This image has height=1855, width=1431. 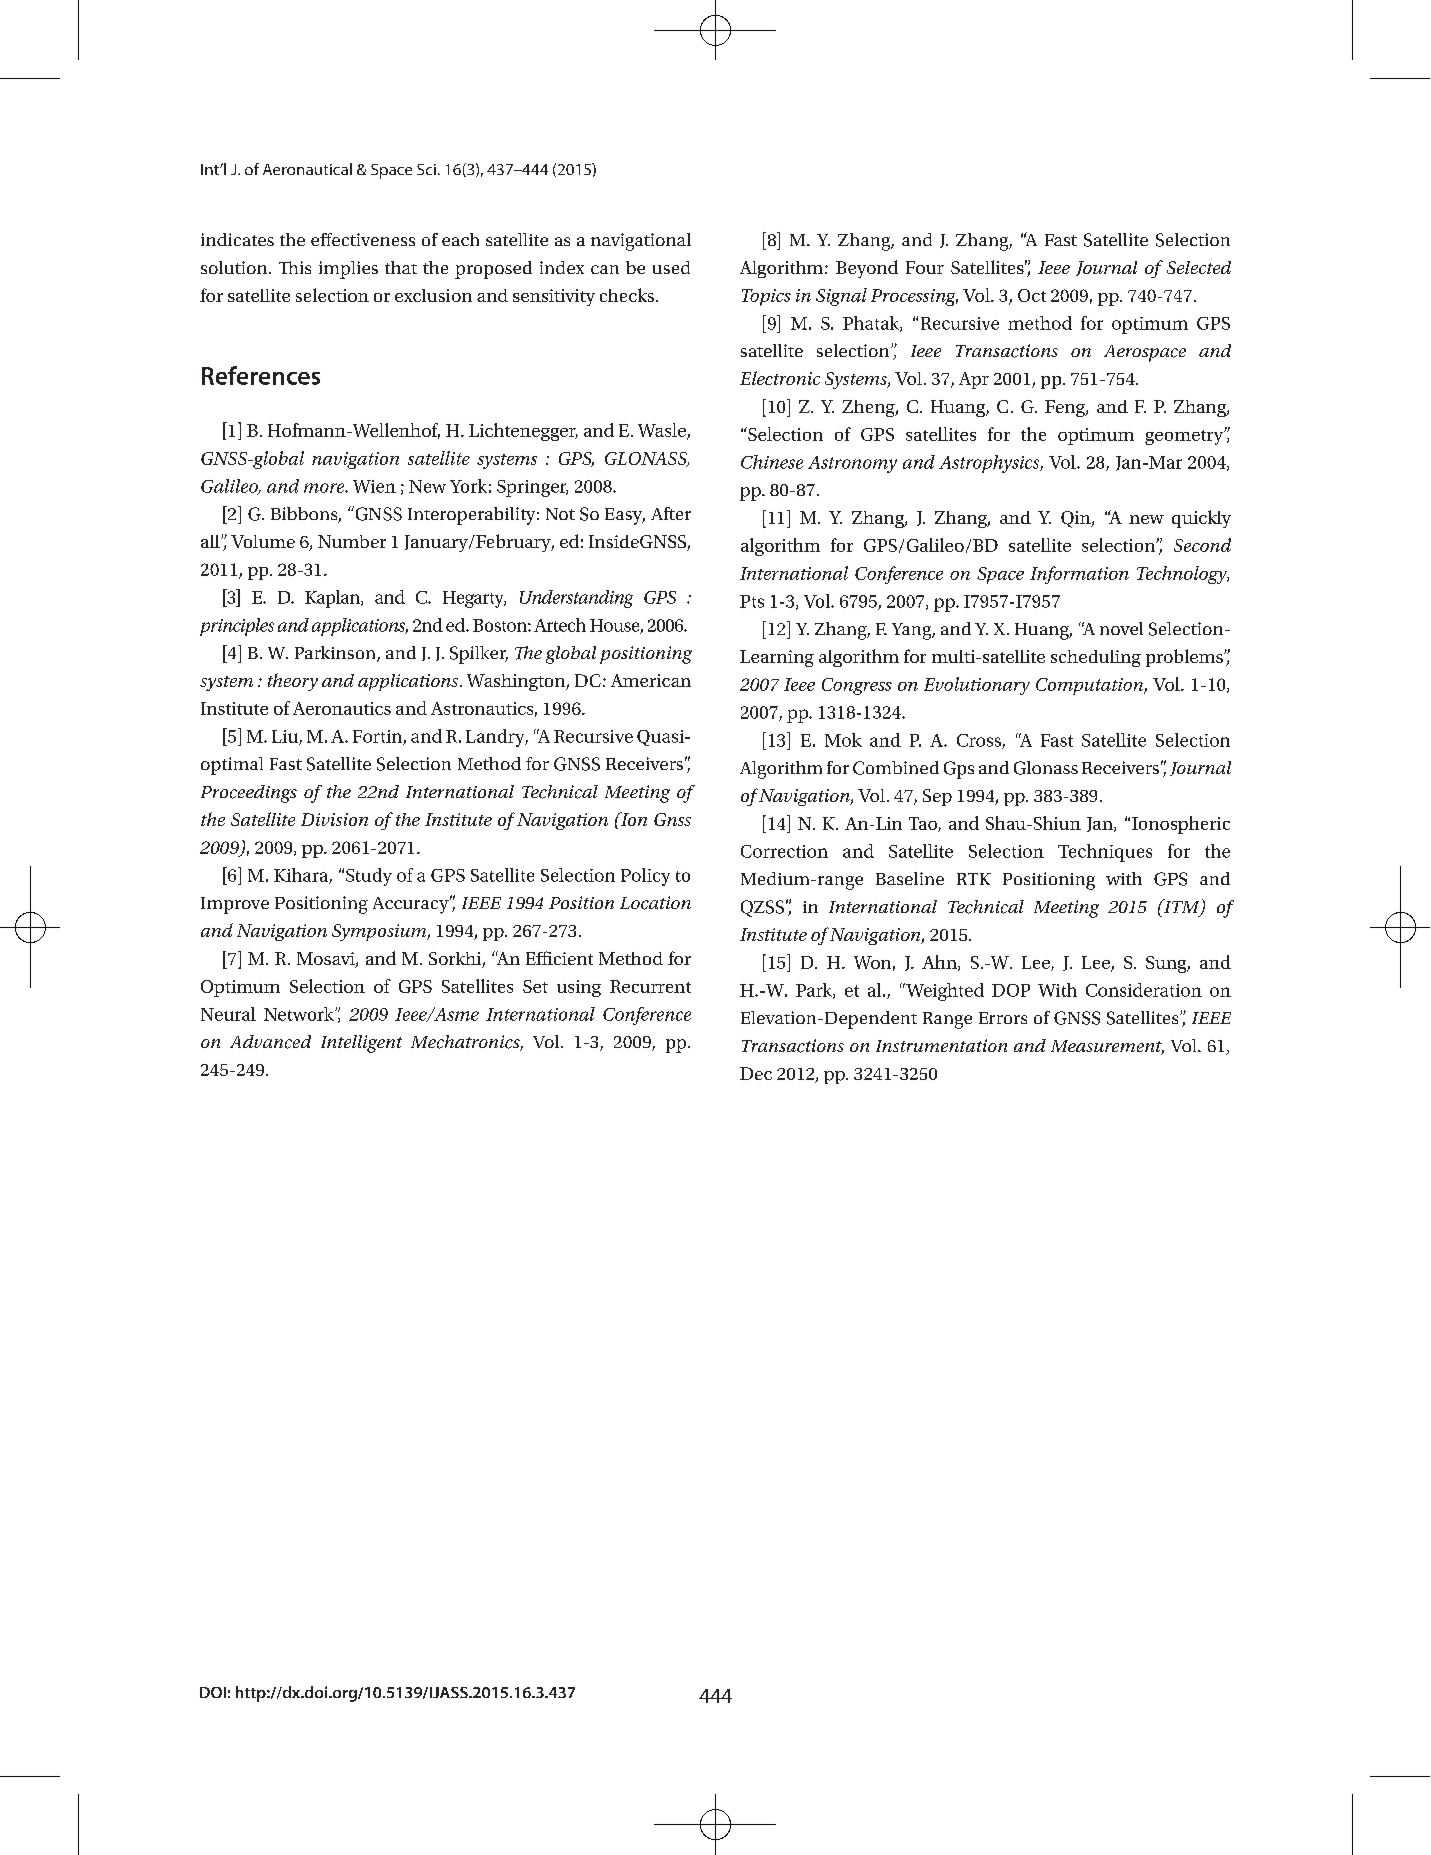 I want to click on Selected, so click(x=1199, y=267).
